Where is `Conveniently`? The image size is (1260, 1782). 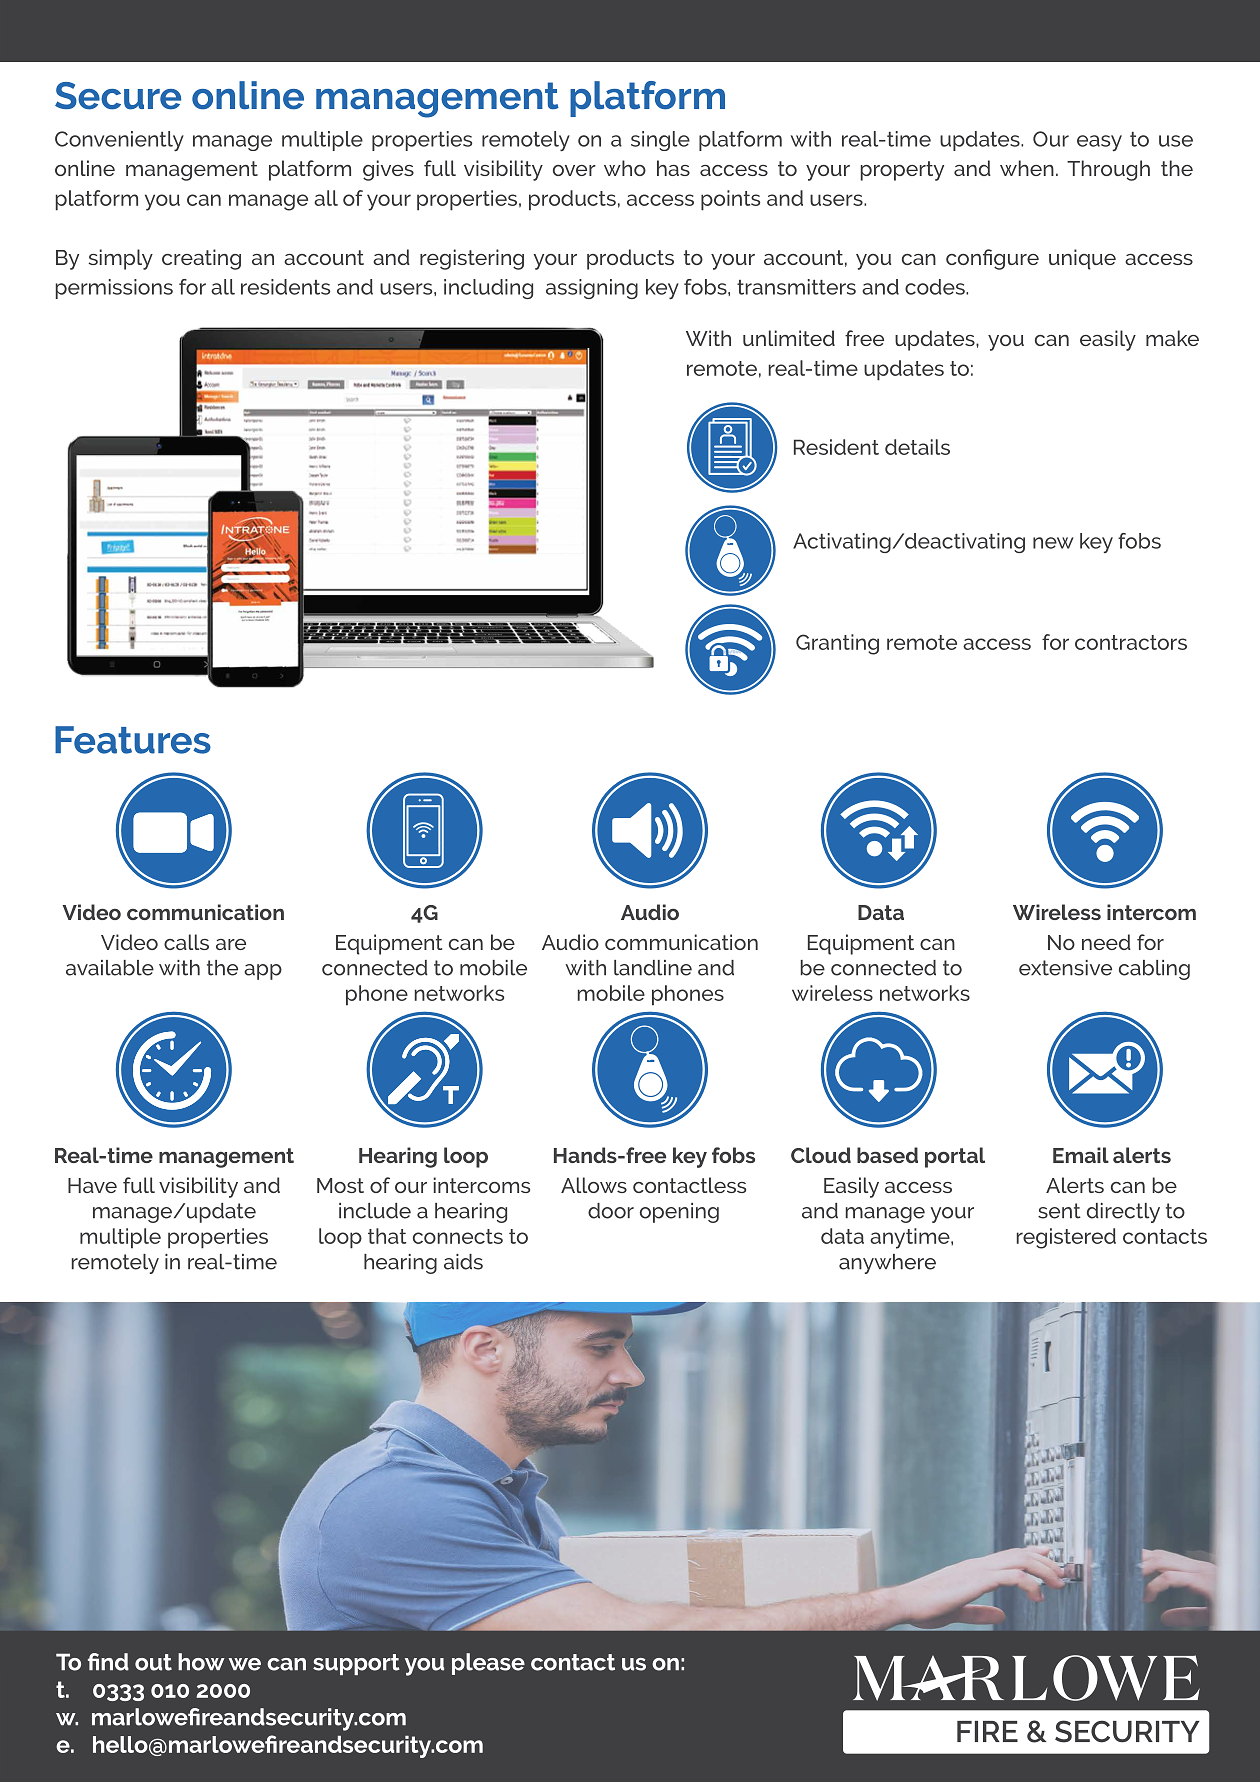 Conveniently is located at coordinates (119, 141).
